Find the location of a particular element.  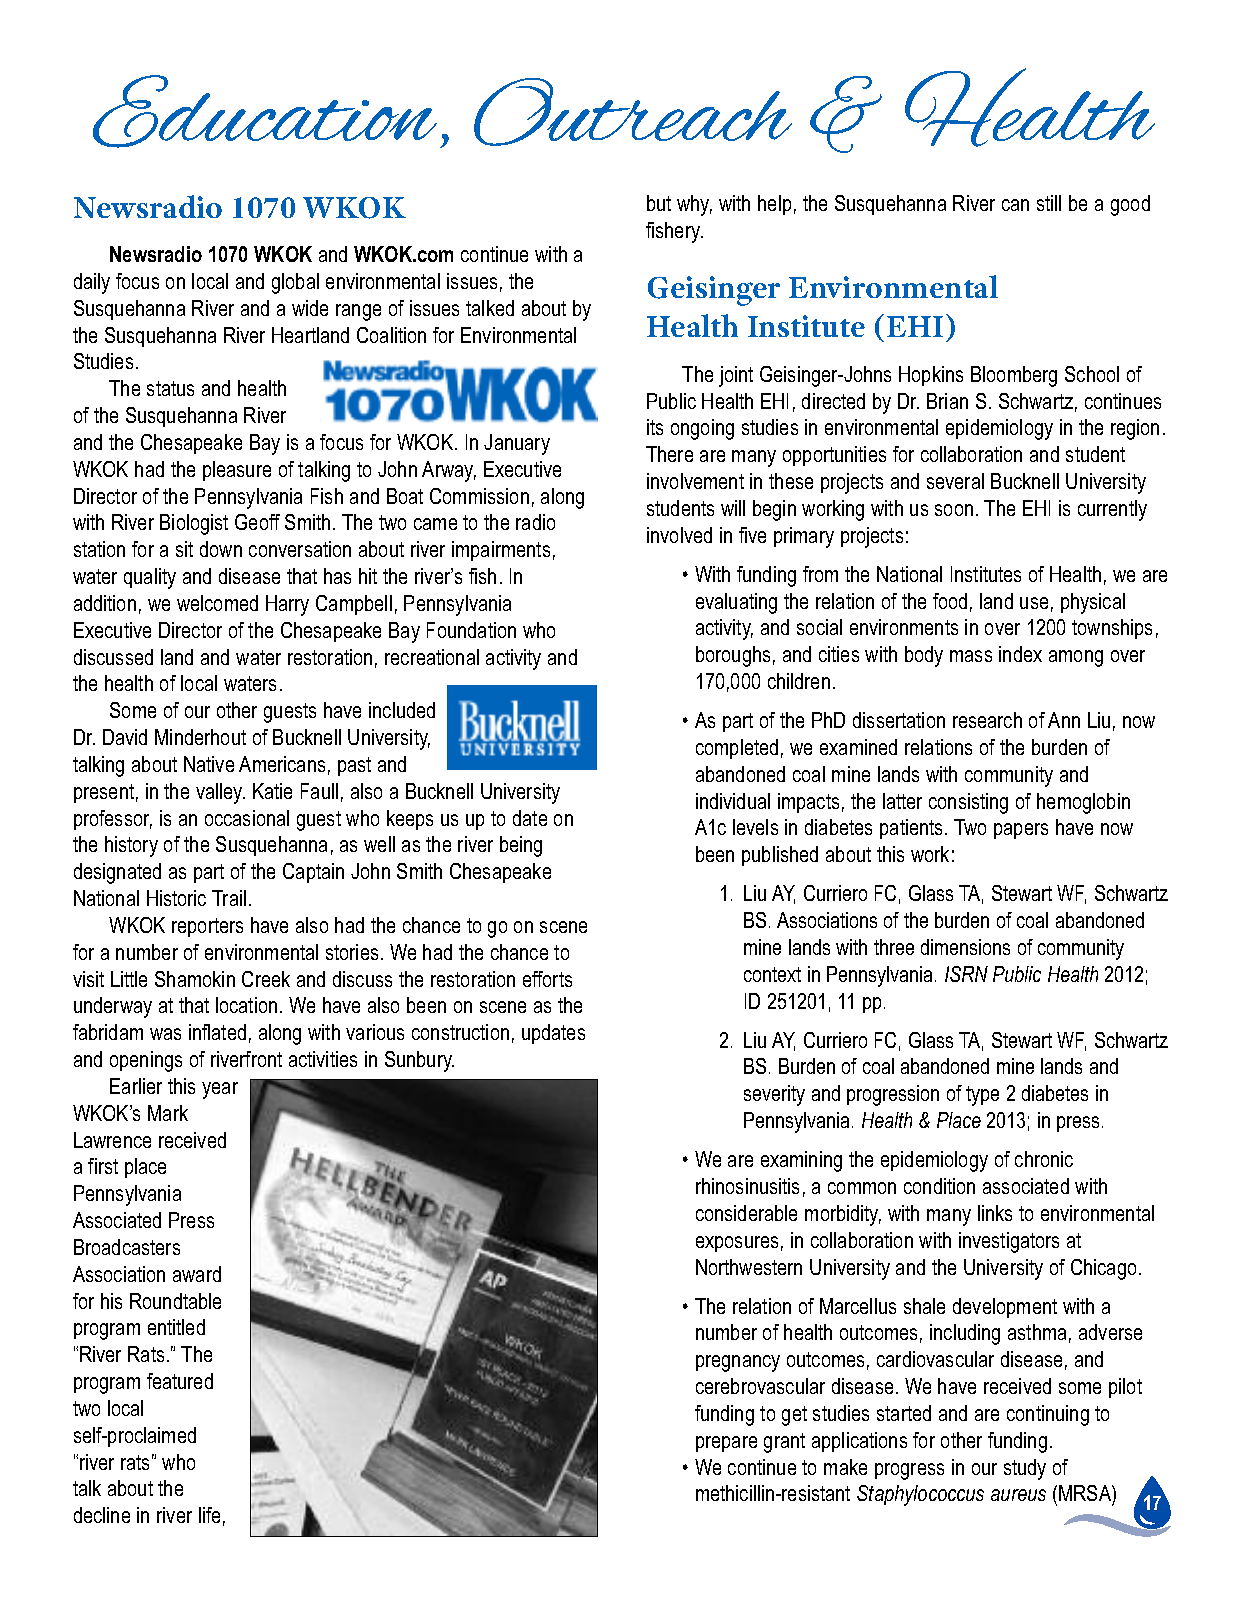

considerable is located at coordinates (746, 1213).
